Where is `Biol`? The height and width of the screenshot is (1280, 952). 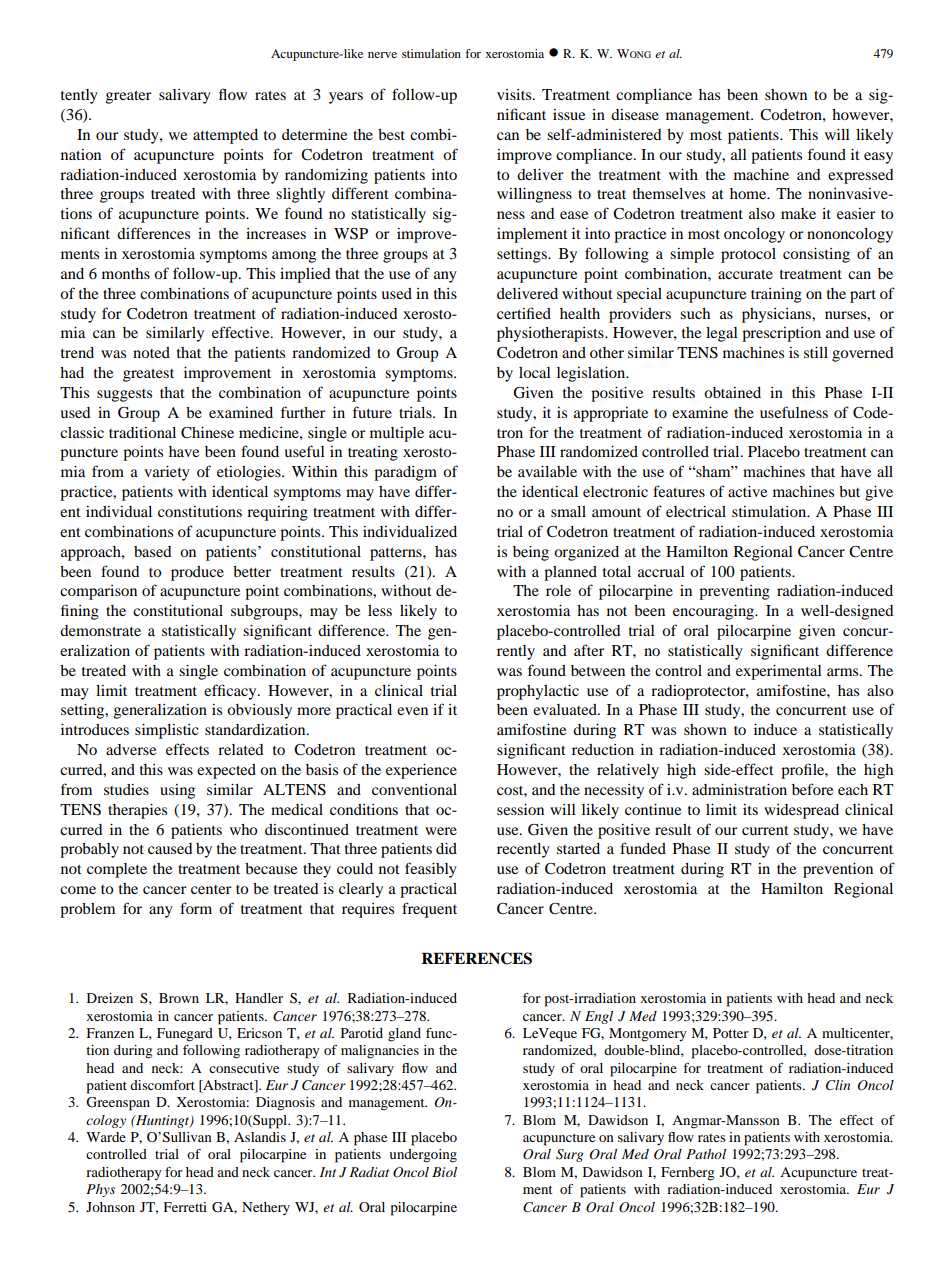
Biol is located at coordinates (444, 1172).
